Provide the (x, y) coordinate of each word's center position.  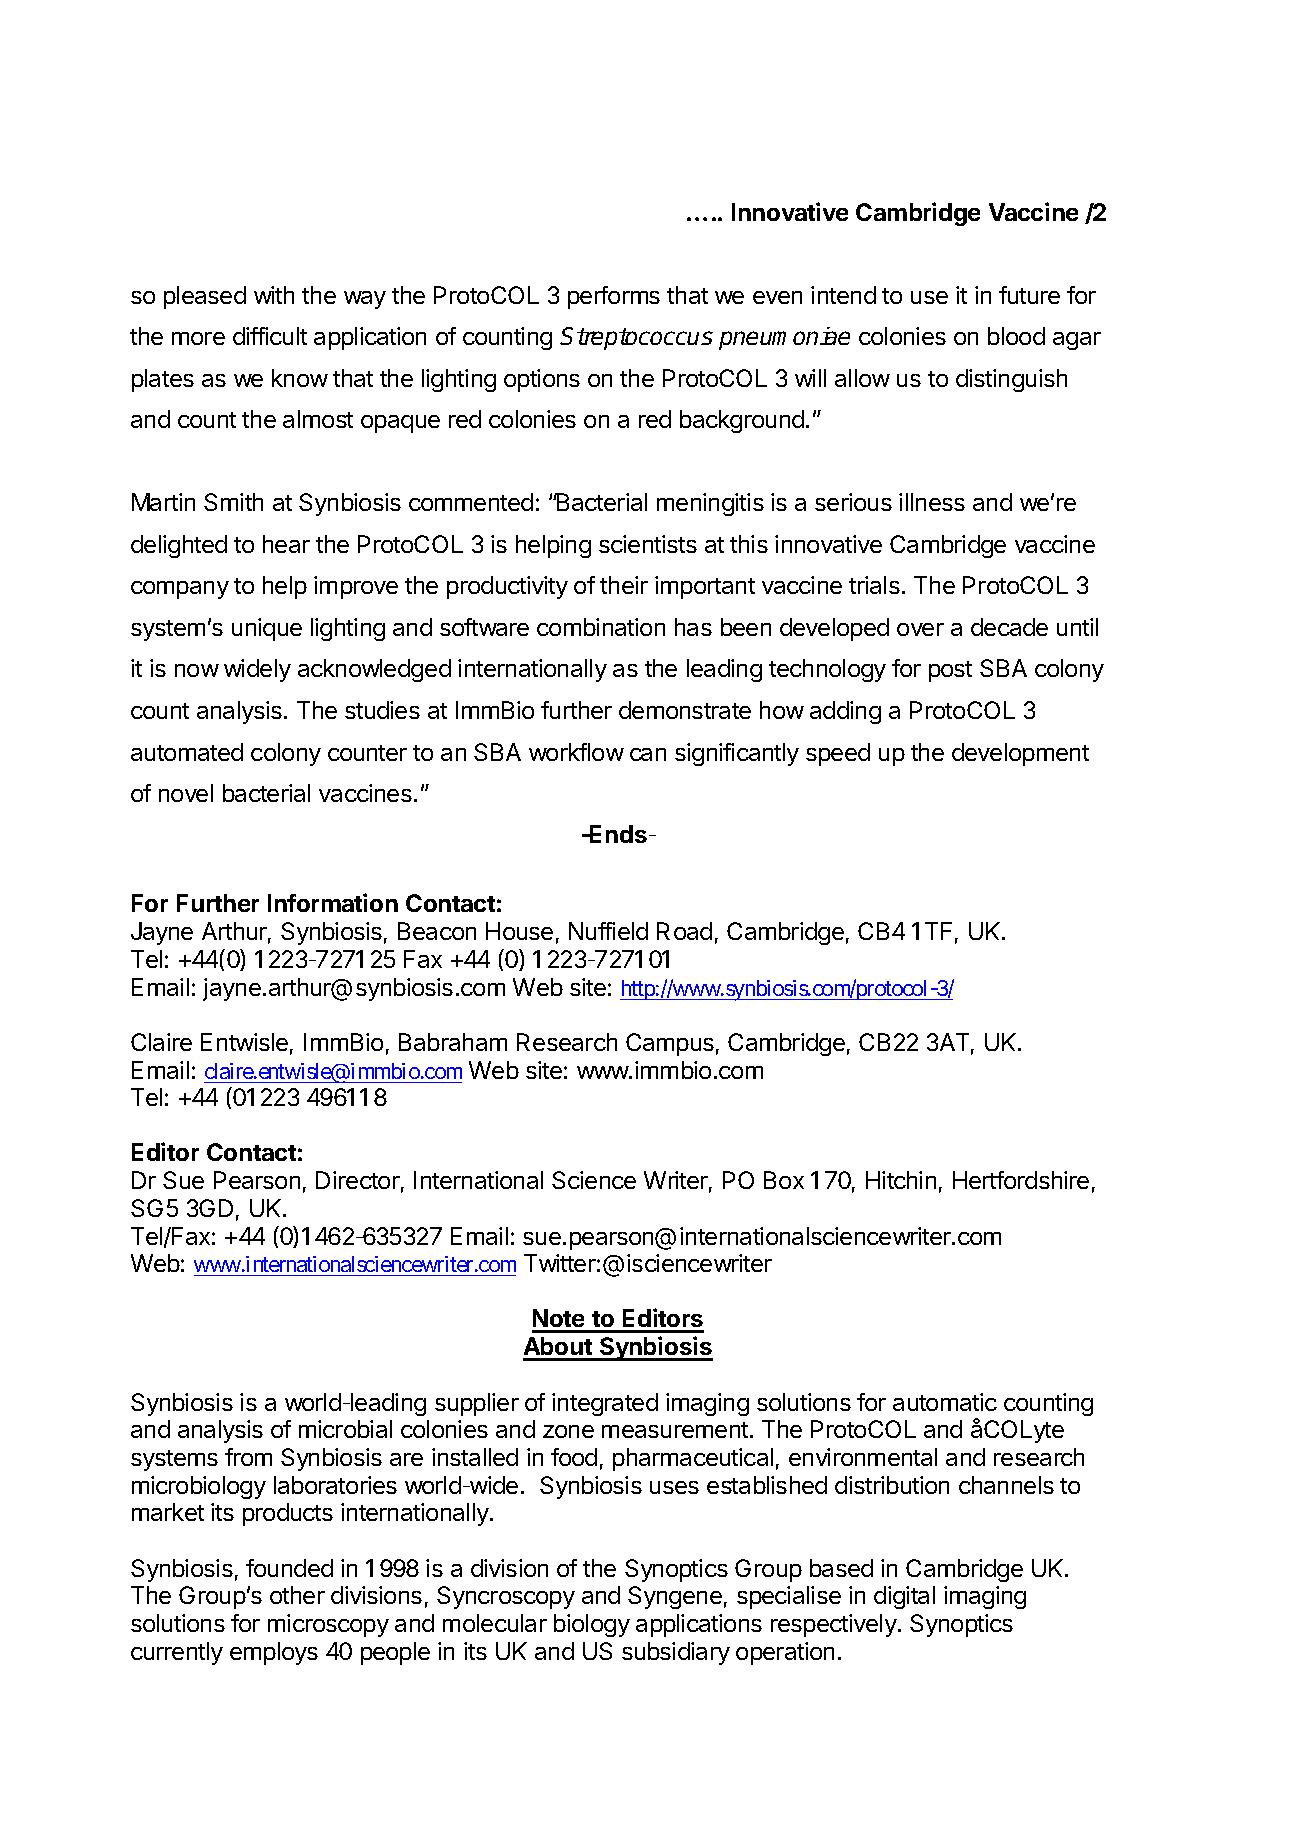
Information (333, 902)
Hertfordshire (1021, 1180)
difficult (270, 336)
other (297, 1595)
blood (1016, 336)
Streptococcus (636, 338)
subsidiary (676, 1653)
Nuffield (608, 931)
